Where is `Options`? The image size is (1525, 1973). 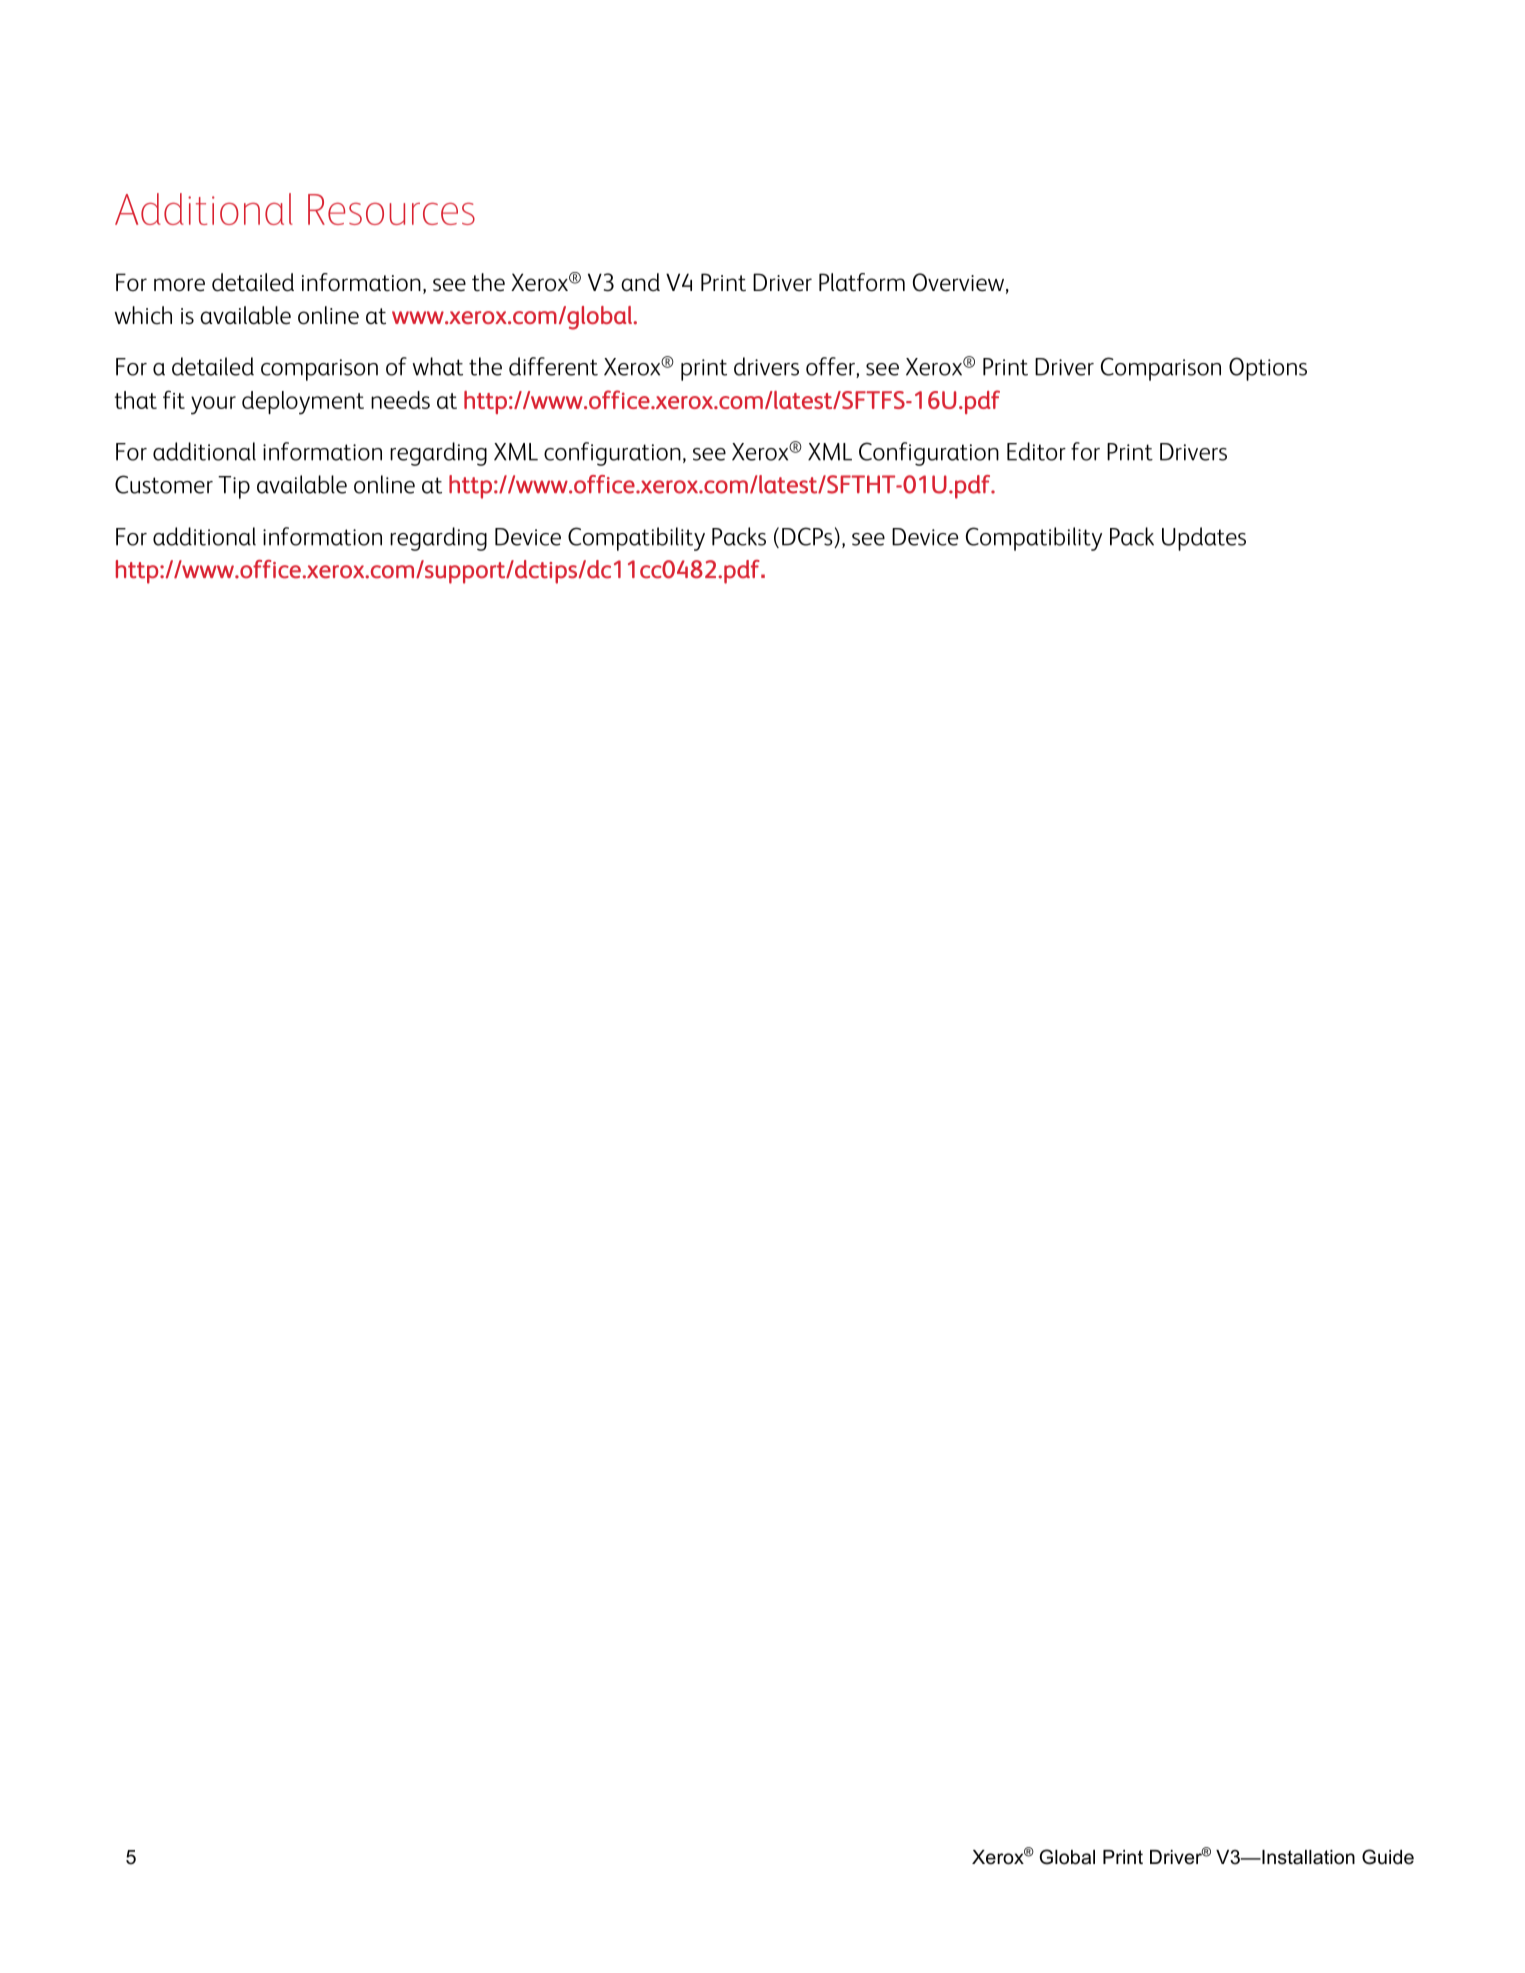 Options is located at coordinates (1268, 369).
